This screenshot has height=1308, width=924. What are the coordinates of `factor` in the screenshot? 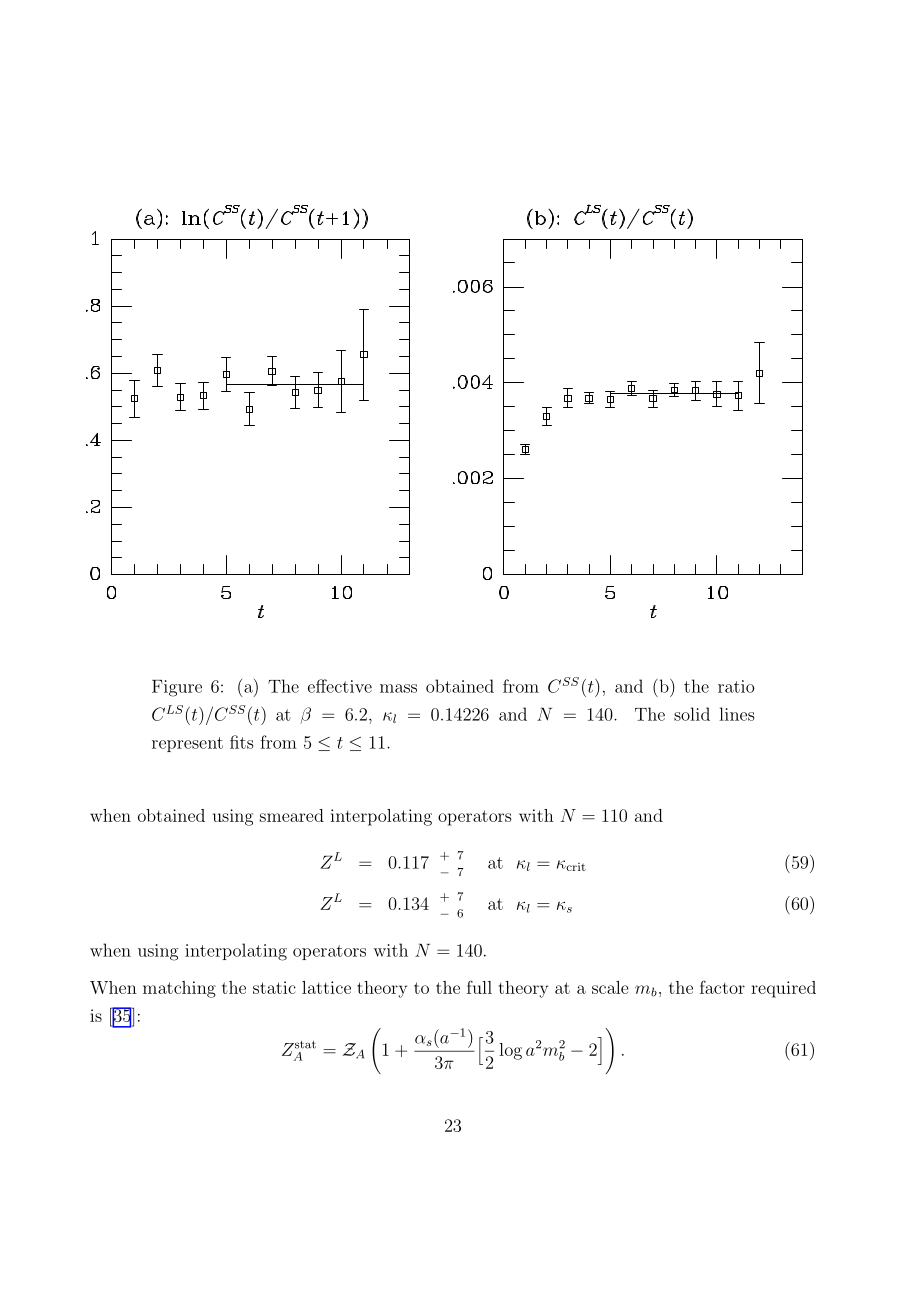 It's located at (722, 987).
